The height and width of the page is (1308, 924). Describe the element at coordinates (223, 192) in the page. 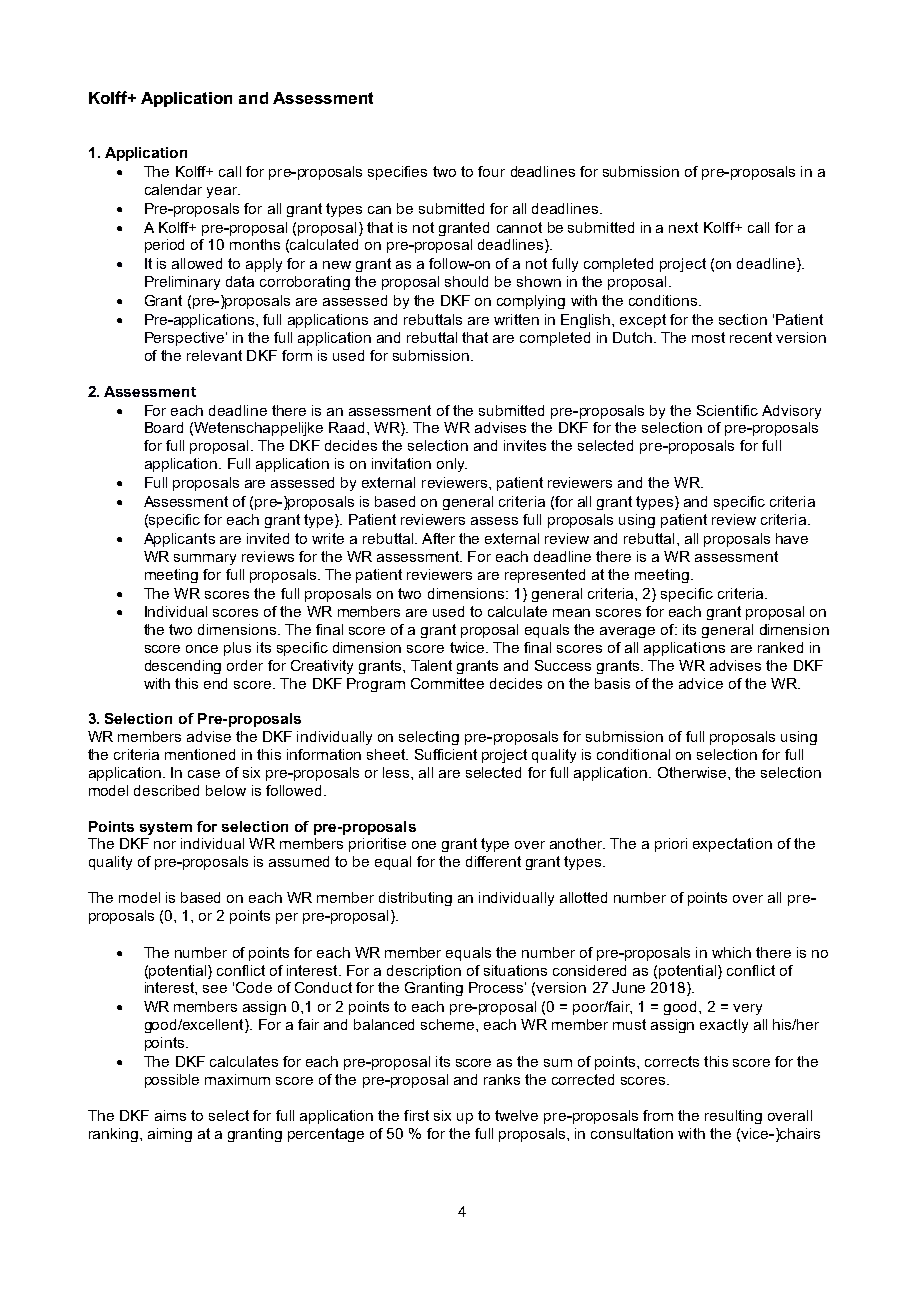

I see `year` at that location.
